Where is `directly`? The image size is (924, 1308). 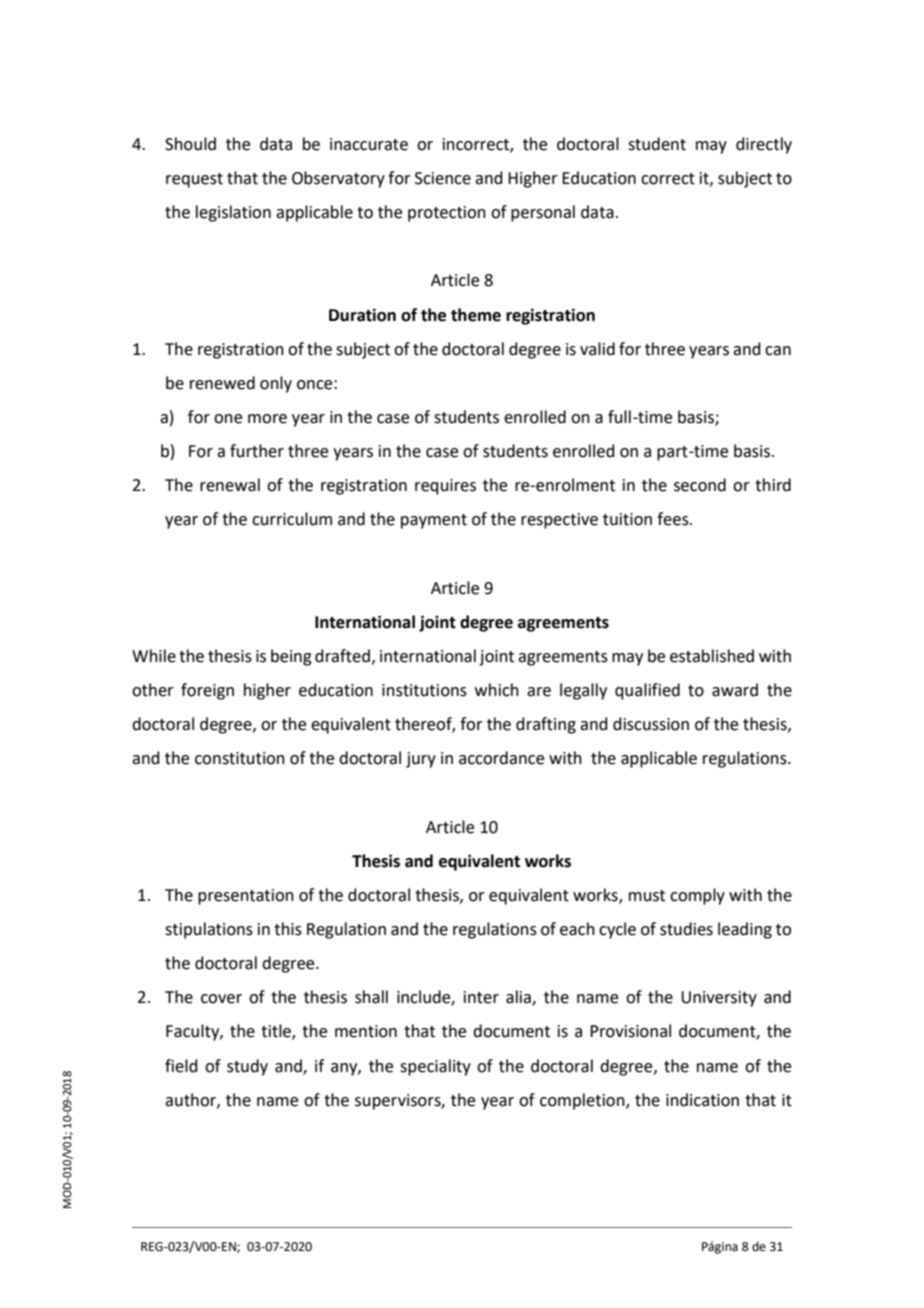
directly is located at coordinates (764, 145).
